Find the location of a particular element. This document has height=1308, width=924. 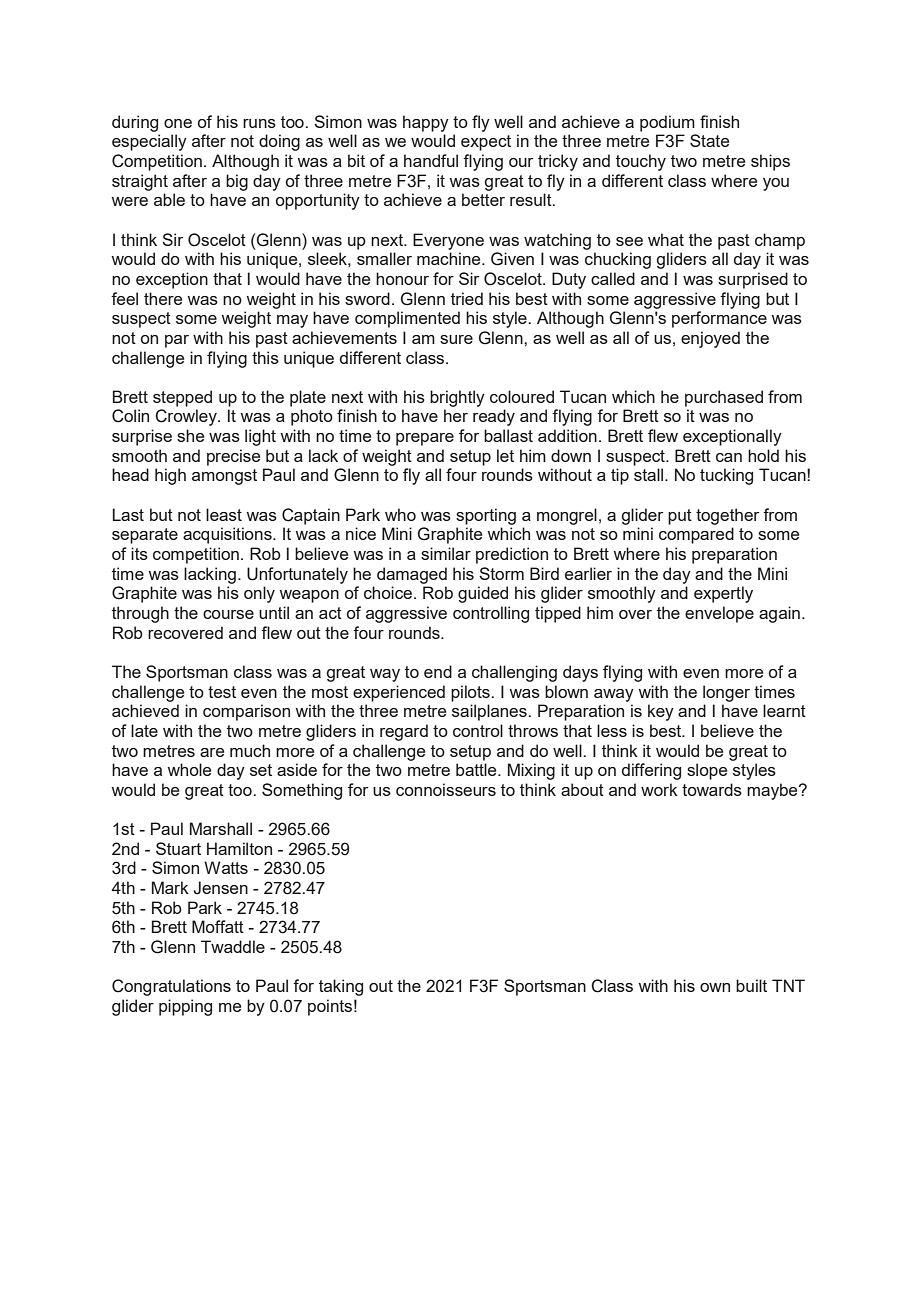

State is located at coordinates (709, 140).
